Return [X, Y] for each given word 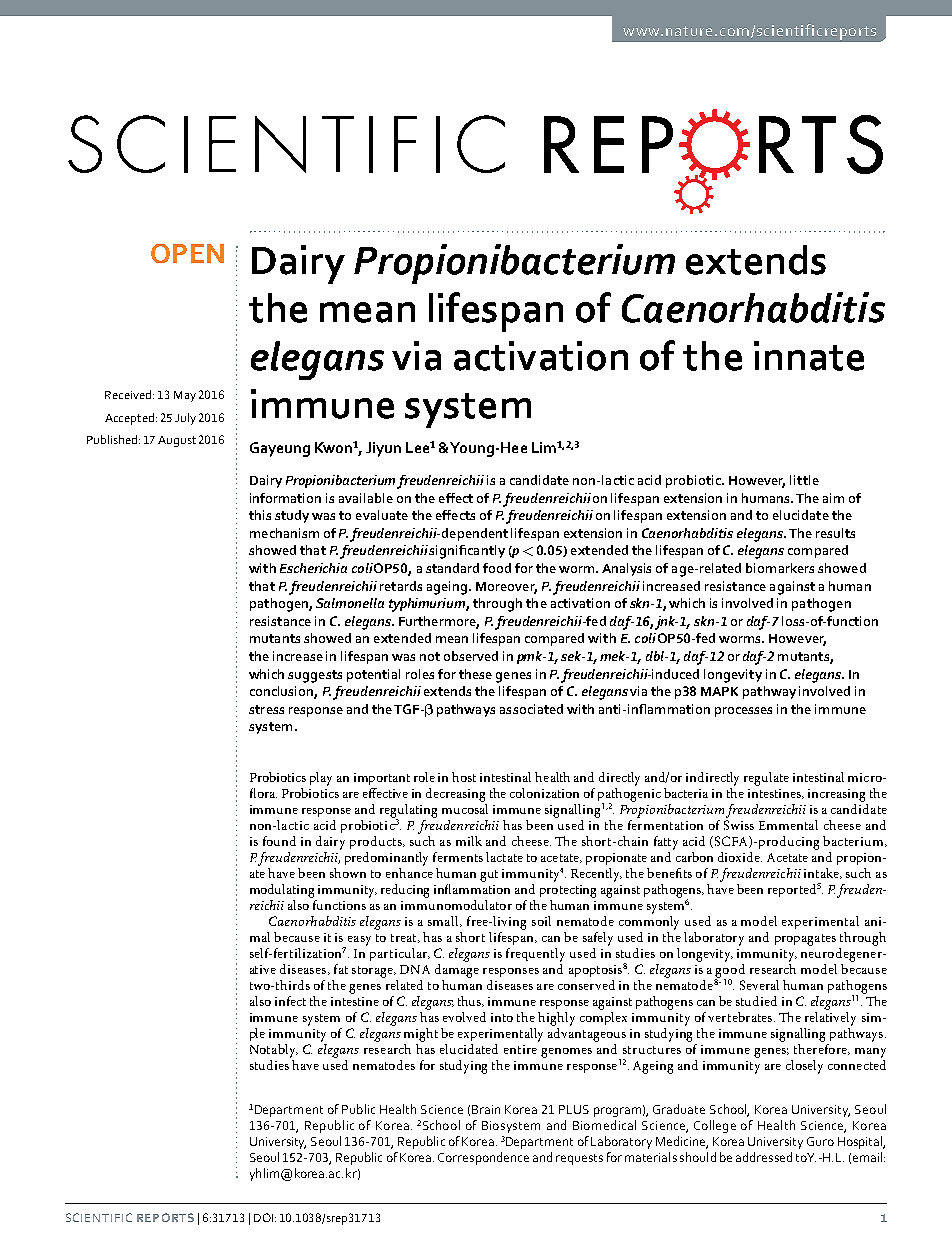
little [804, 480]
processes [743, 712]
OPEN [187, 253]
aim [833, 498]
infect [290, 1001]
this [260, 515]
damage [457, 969]
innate [809, 356]
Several [759, 985]
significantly [467, 552]
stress [266, 709]
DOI [263, 1217]
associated [531, 709]
